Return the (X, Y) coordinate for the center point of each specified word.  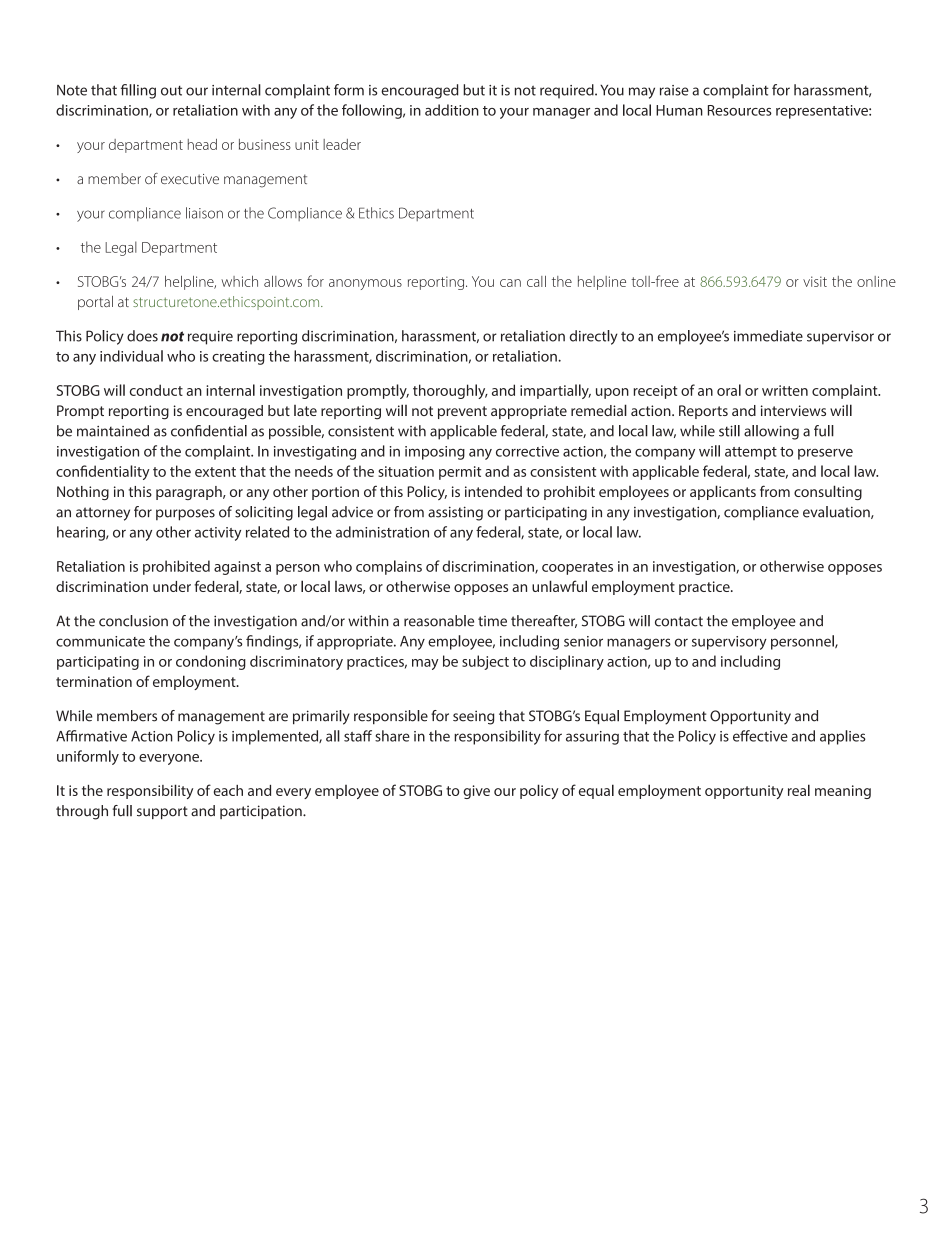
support (162, 812)
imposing (435, 453)
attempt (751, 453)
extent (215, 472)
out (171, 91)
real (799, 790)
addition (452, 110)
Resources (740, 110)
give (476, 792)
